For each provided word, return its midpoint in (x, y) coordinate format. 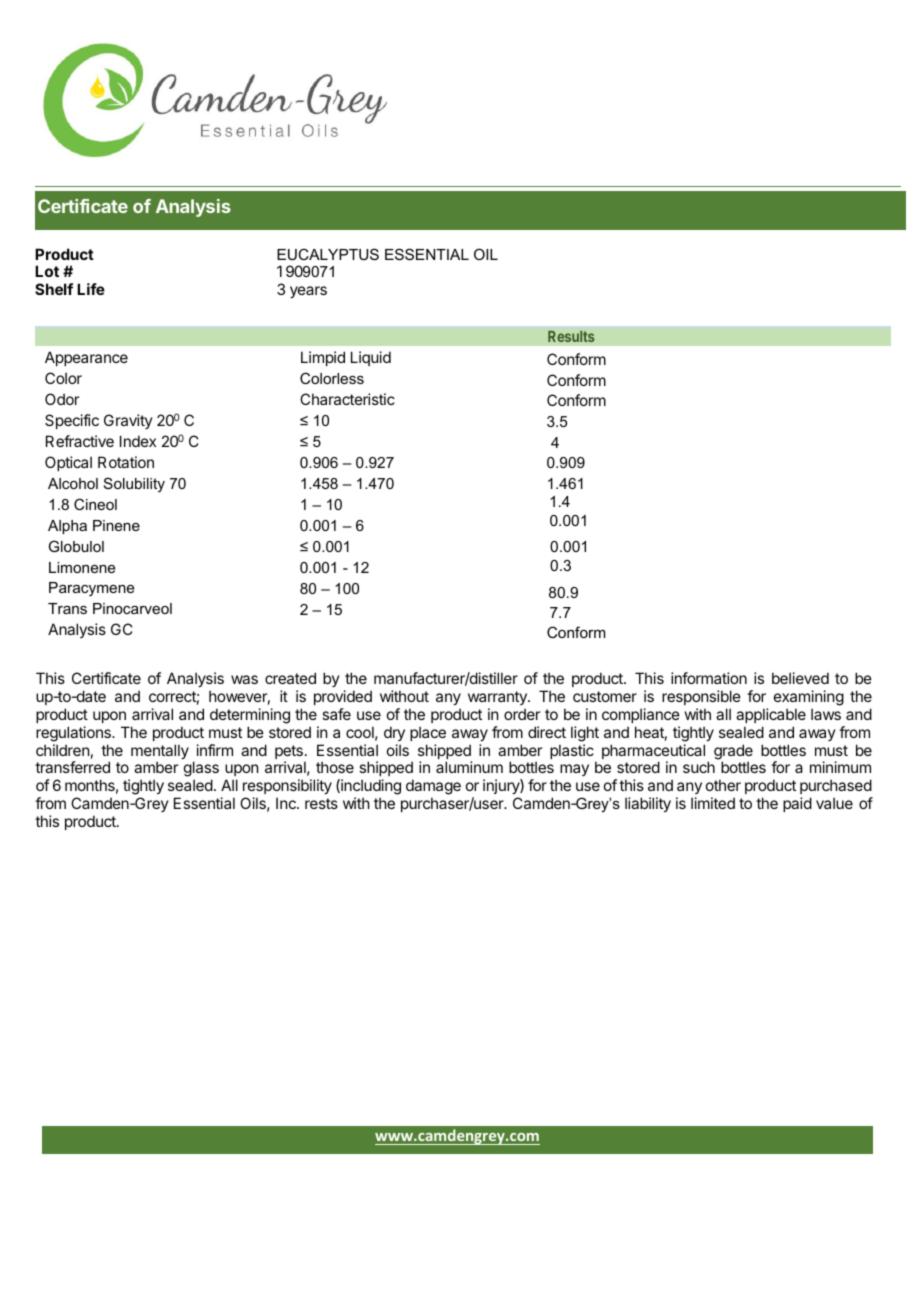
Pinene (116, 525)
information (709, 678)
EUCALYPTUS (328, 254)
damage (433, 788)
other (723, 785)
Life (91, 289)
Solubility (134, 484)
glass (201, 770)
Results (571, 336)
